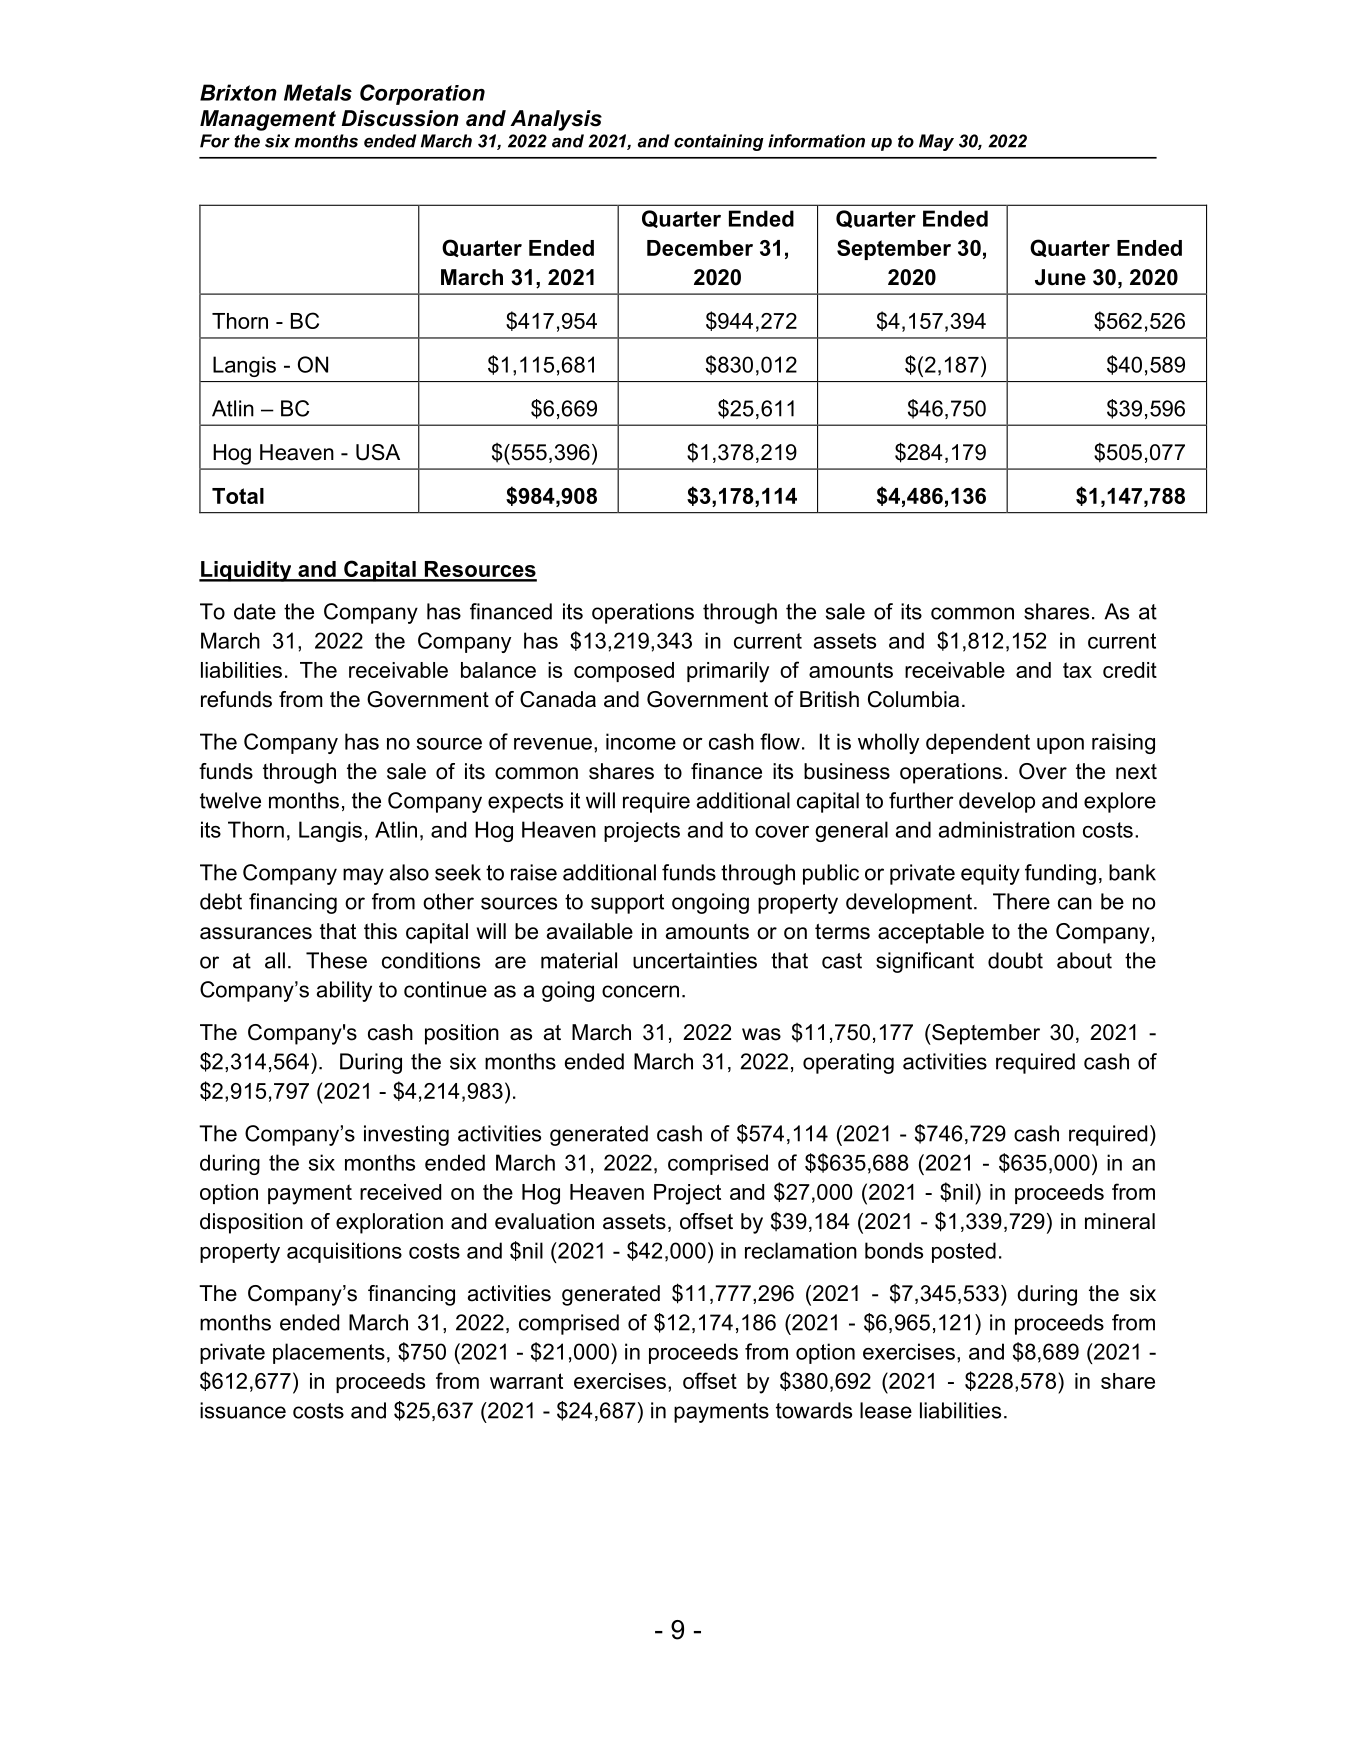 The height and width of the image is (1755, 1356). Describe the element at coordinates (1060, 746) in the image. I see `upon` at that location.
